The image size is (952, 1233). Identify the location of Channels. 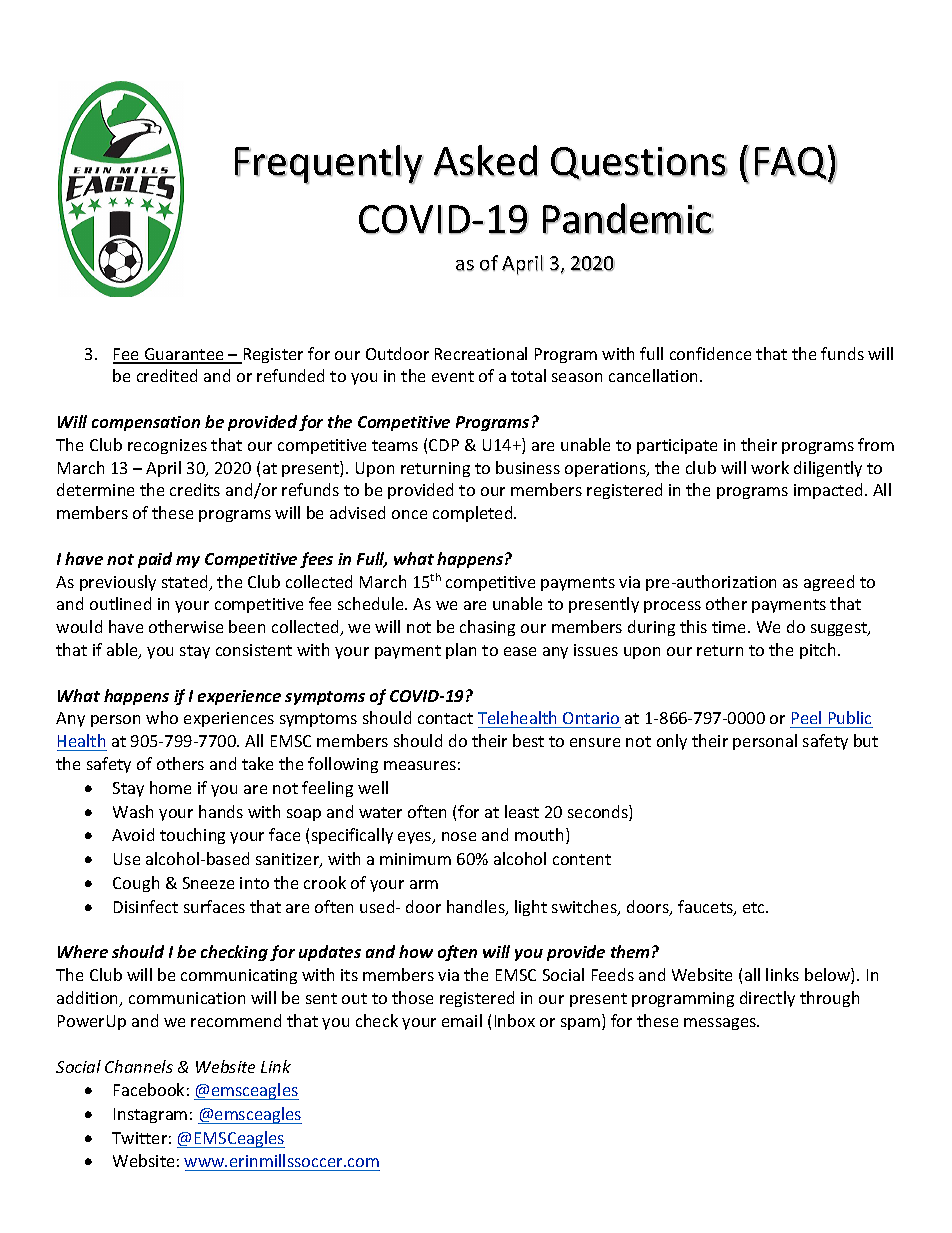
(139, 1066).
